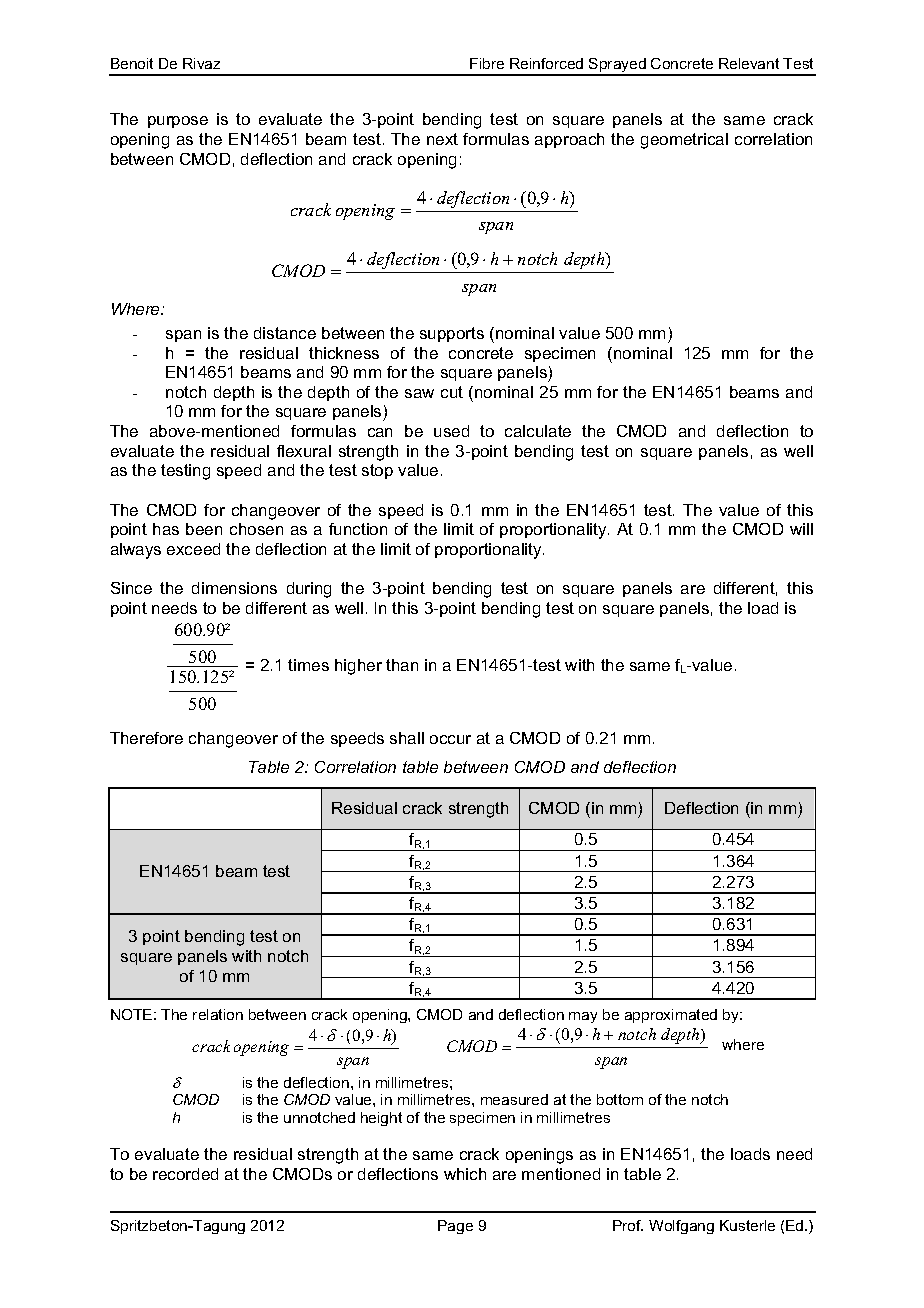 Image resolution: width=924 pixels, height=1308 pixels. Describe the element at coordinates (749, 63) in the image. I see `Relevant` at that location.
